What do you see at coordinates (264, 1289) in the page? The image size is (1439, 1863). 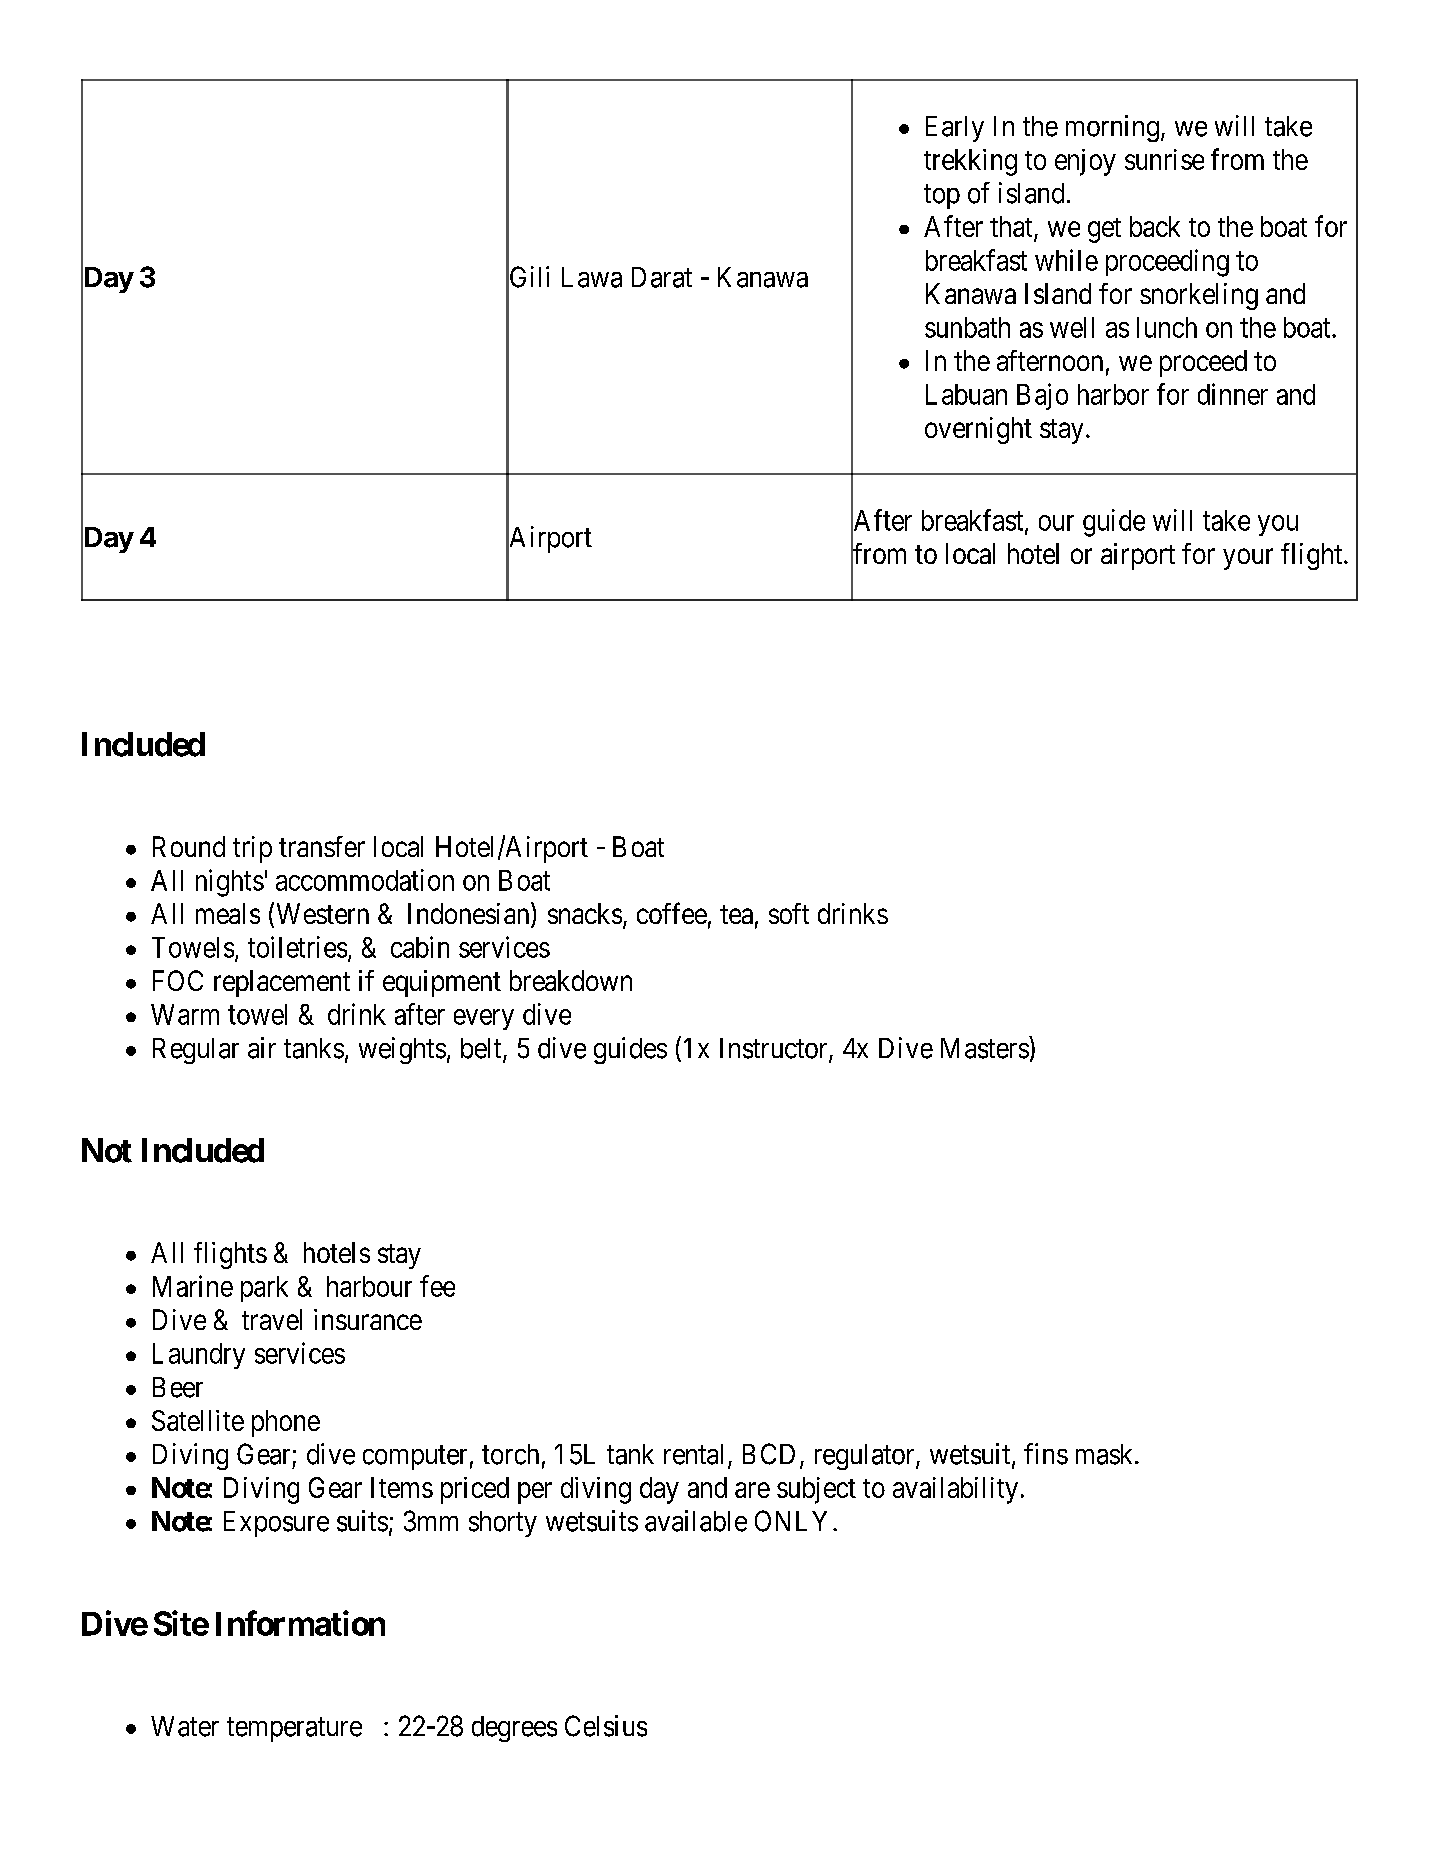 I see `park` at bounding box center [264, 1289].
